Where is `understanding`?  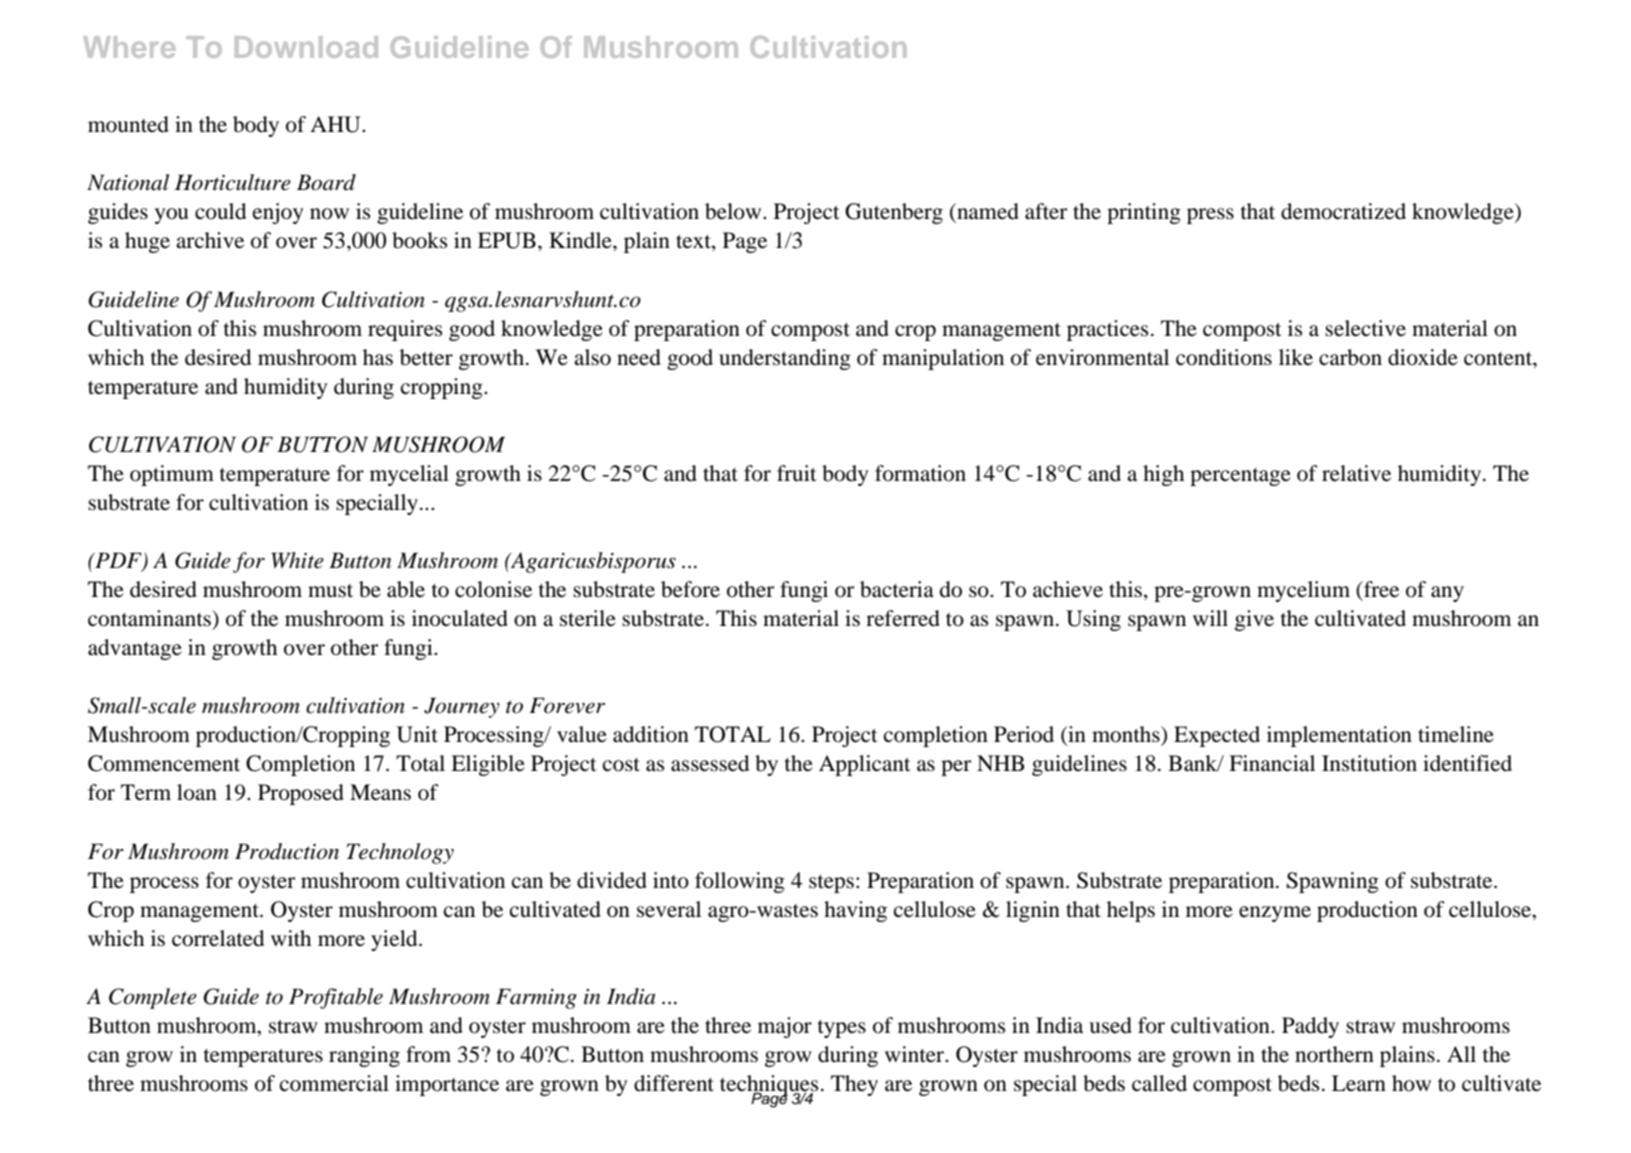
understanding is located at coordinates (785, 359).
